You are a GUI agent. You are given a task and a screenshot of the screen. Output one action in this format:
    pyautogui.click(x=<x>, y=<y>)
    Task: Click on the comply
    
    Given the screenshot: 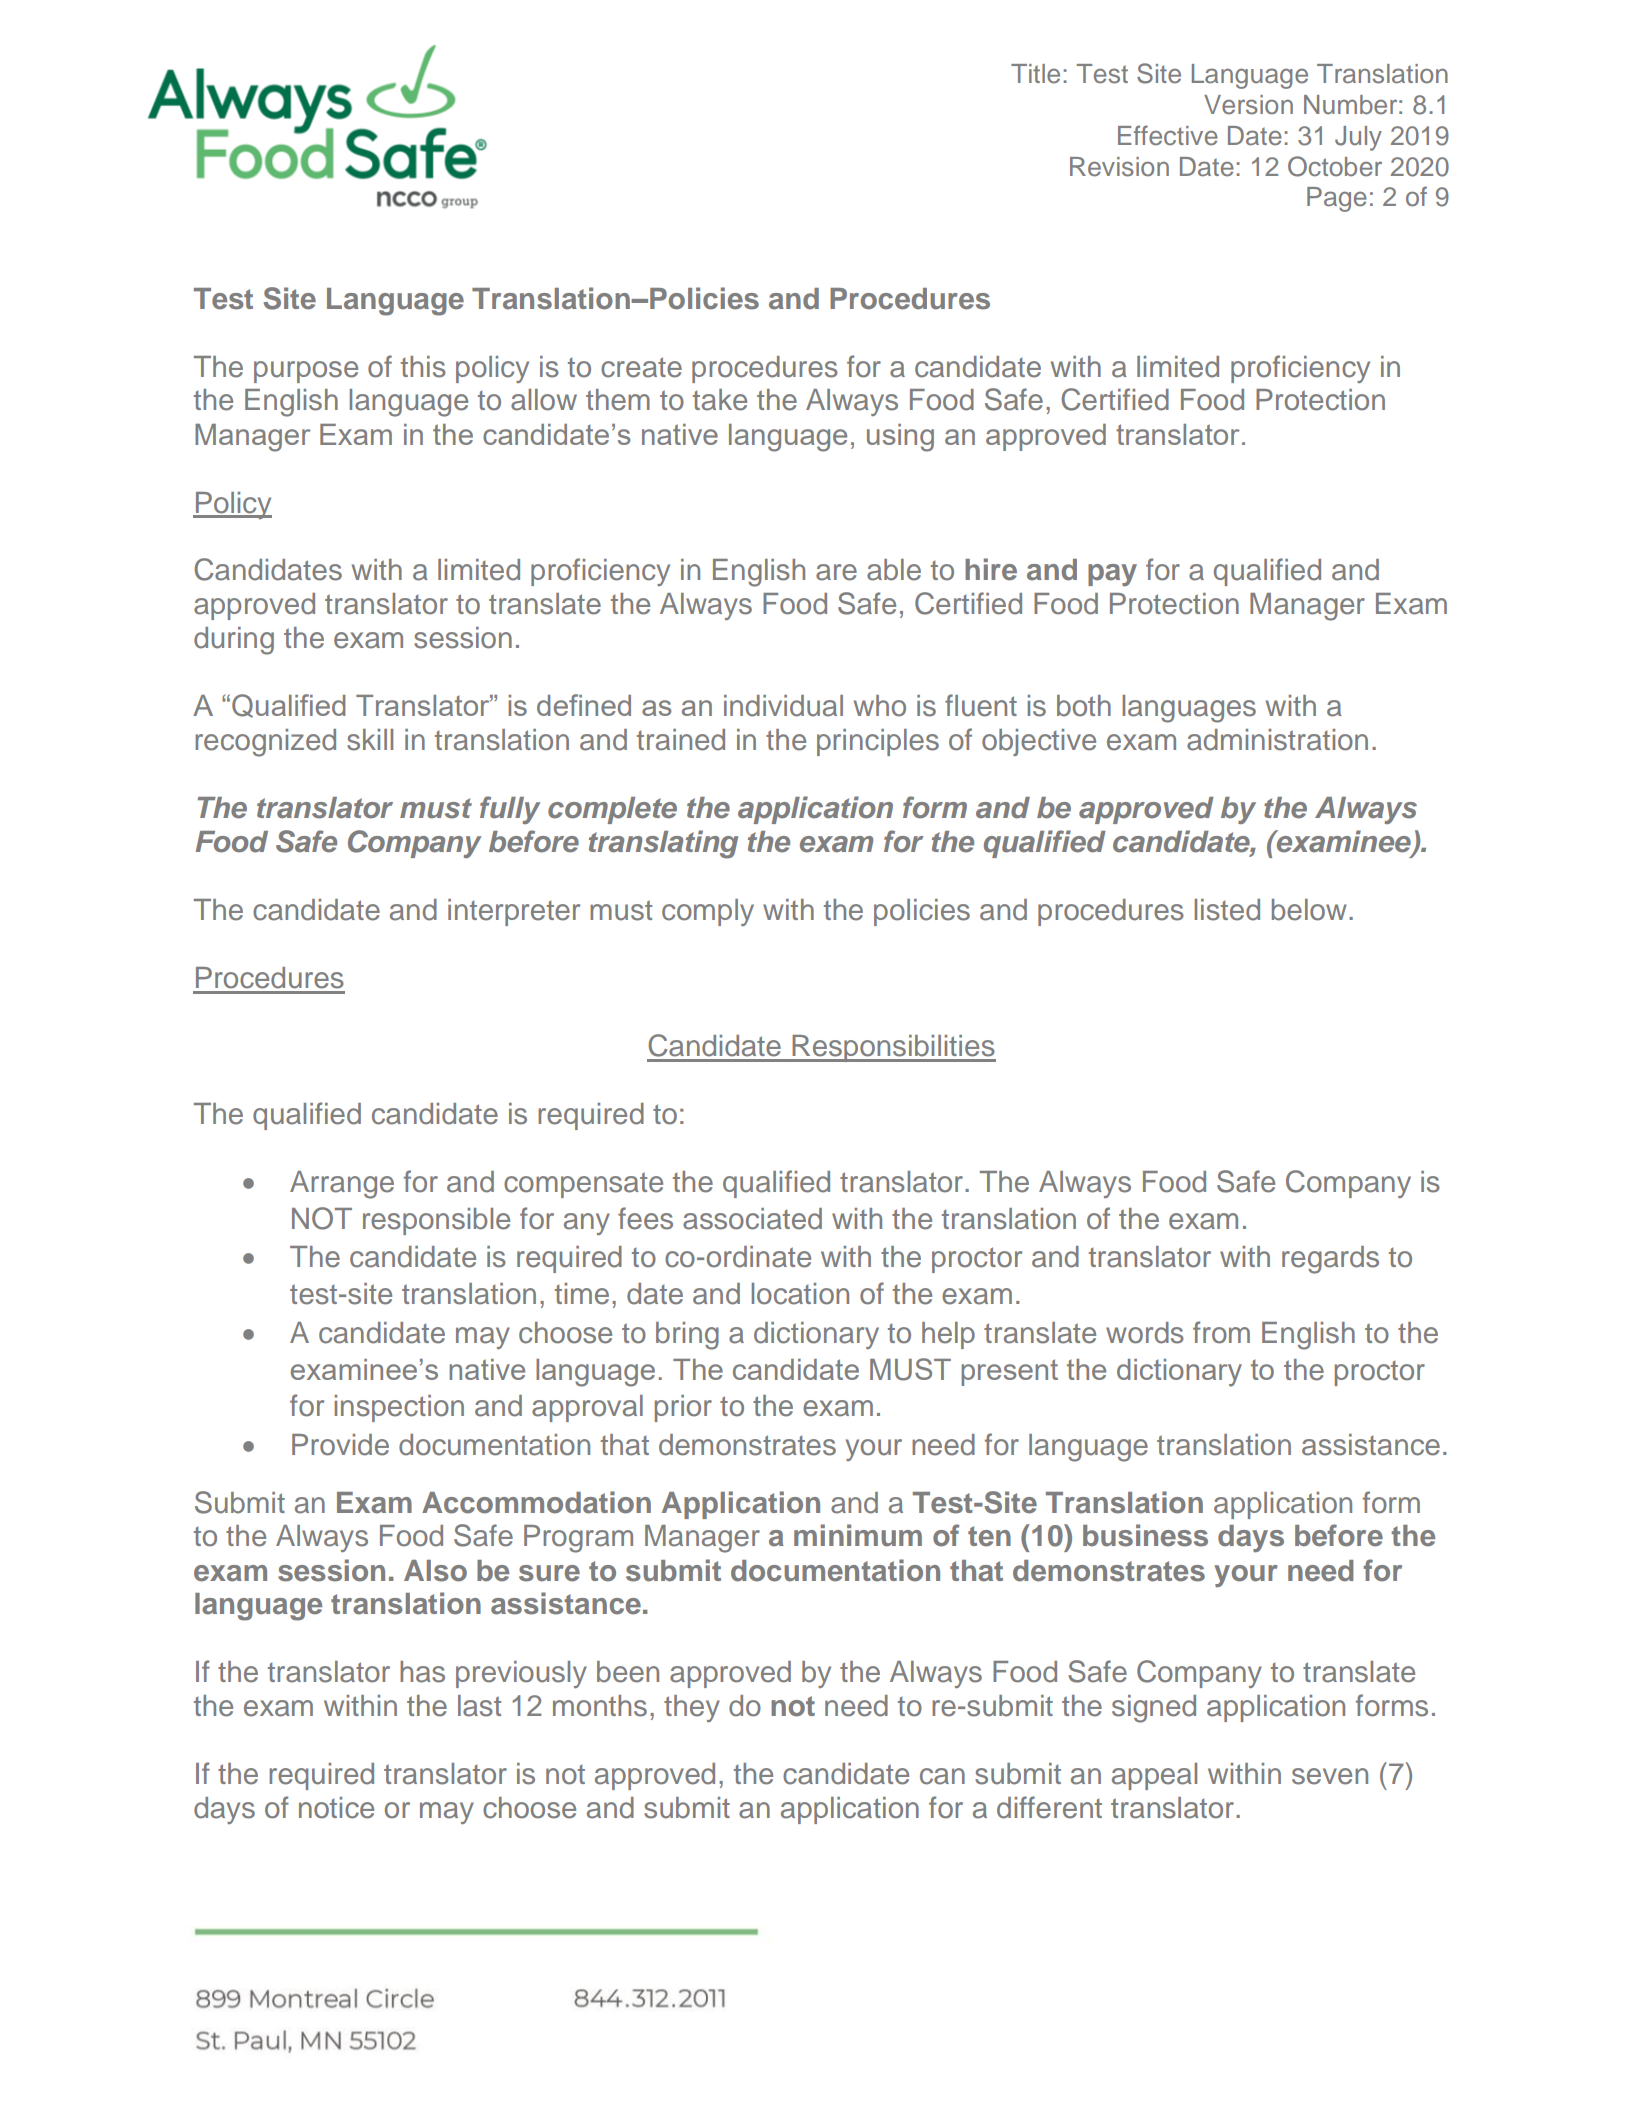 What is the action you would take?
    pyautogui.click(x=708, y=912)
